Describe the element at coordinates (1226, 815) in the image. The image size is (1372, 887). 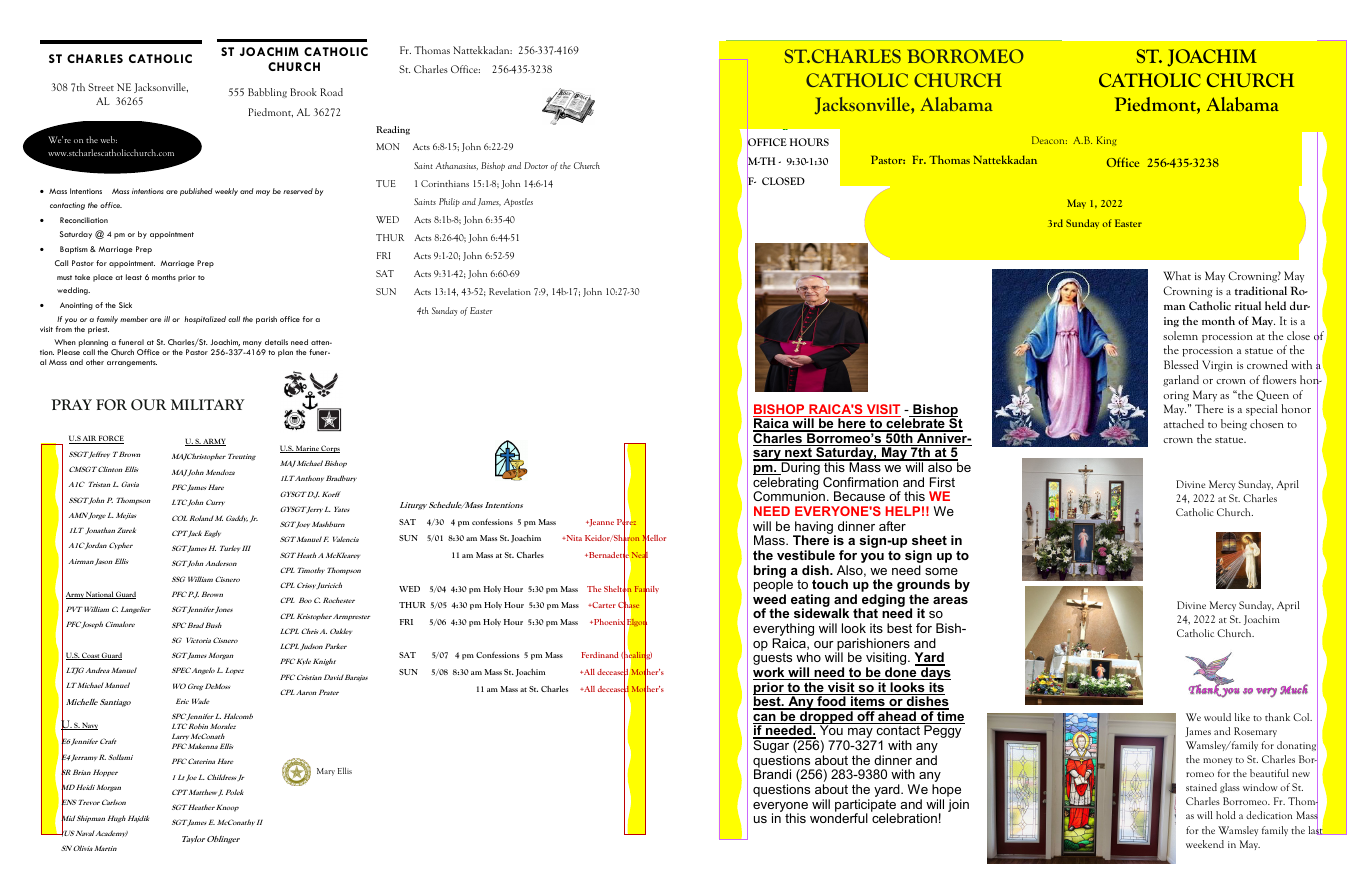
I see `hold` at that location.
